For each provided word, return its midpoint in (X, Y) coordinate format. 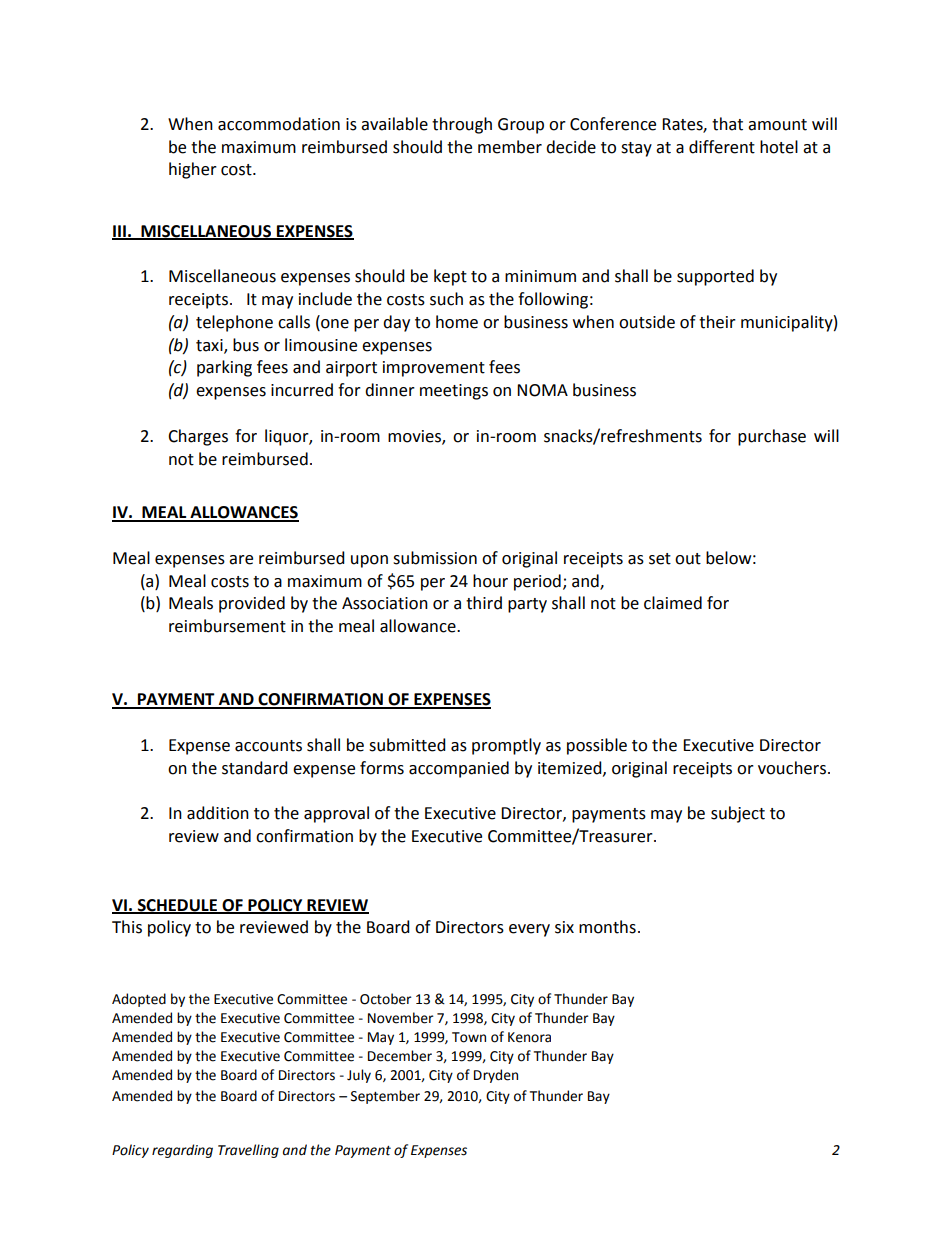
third (484, 603)
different (722, 147)
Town (469, 1037)
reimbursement (227, 626)
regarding (182, 1151)
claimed (673, 603)
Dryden (496, 1076)
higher (193, 170)
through (462, 125)
